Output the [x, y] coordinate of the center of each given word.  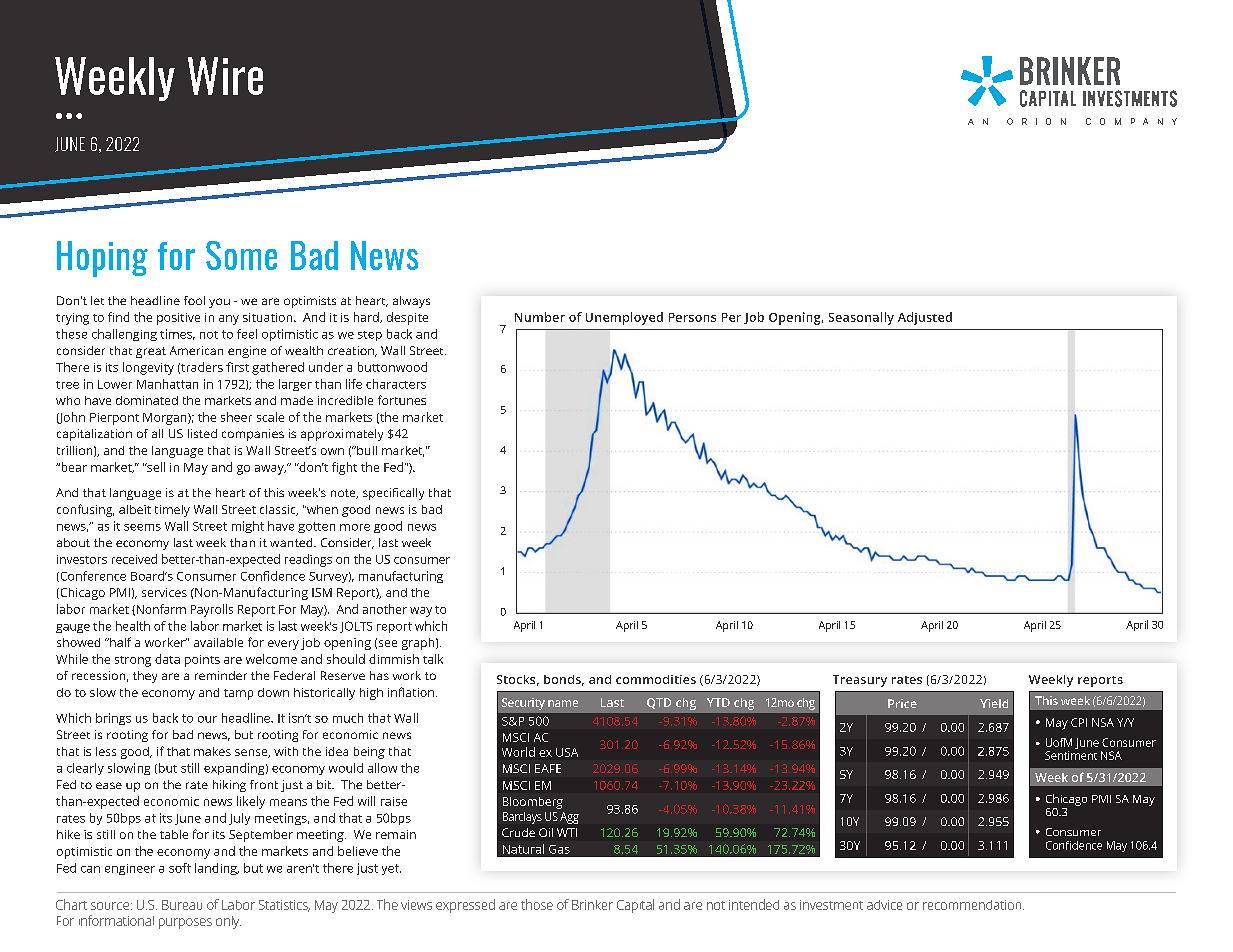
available [218, 642]
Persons [692, 317]
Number [540, 317]
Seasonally [861, 318]
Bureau [182, 905]
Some [241, 255]
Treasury [860, 681]
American [196, 350]
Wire [225, 76]
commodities [656, 679]
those [537, 904]
